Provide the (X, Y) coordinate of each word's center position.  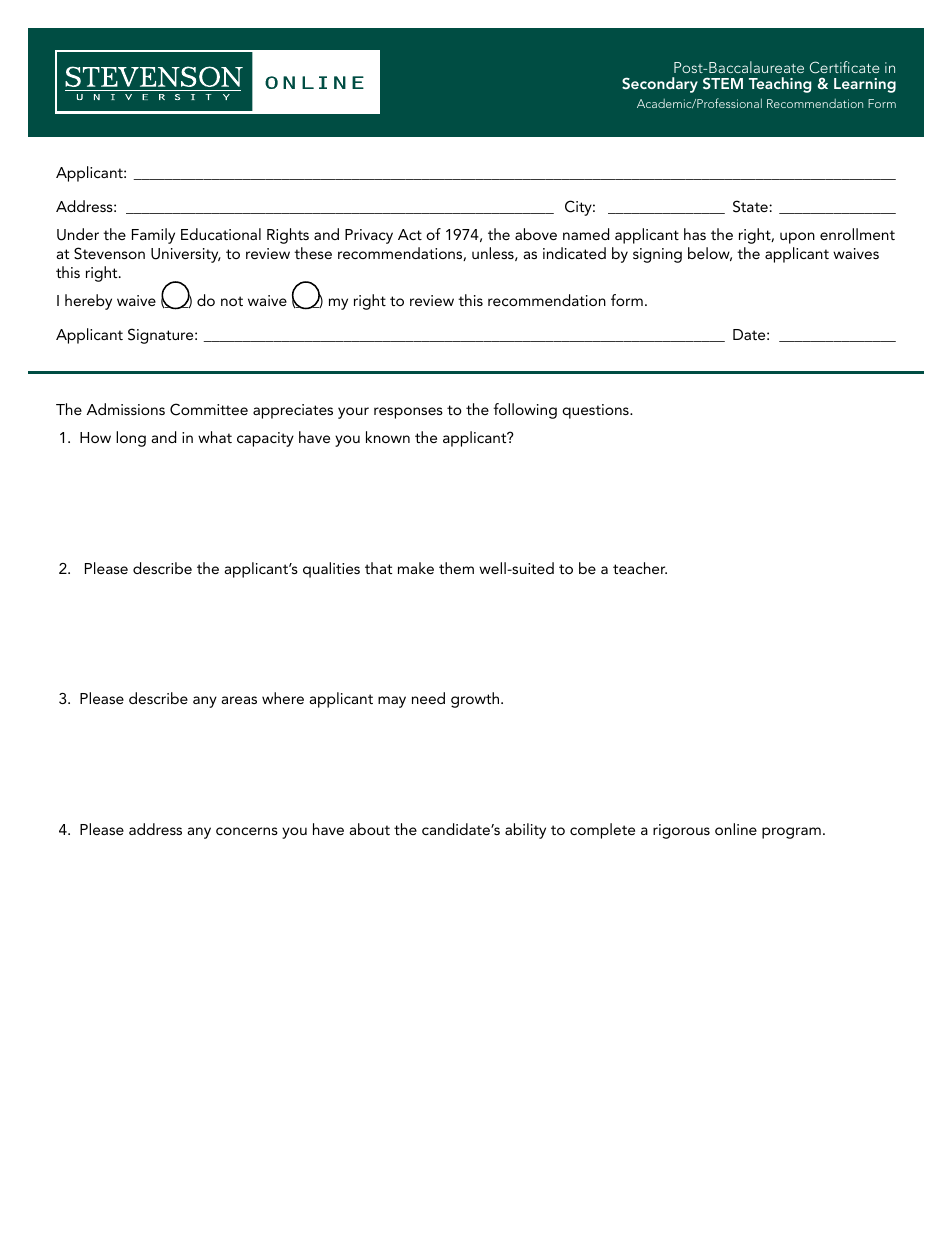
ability (525, 831)
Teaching (780, 85)
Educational (221, 234)
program (791, 833)
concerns (247, 831)
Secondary (660, 85)
